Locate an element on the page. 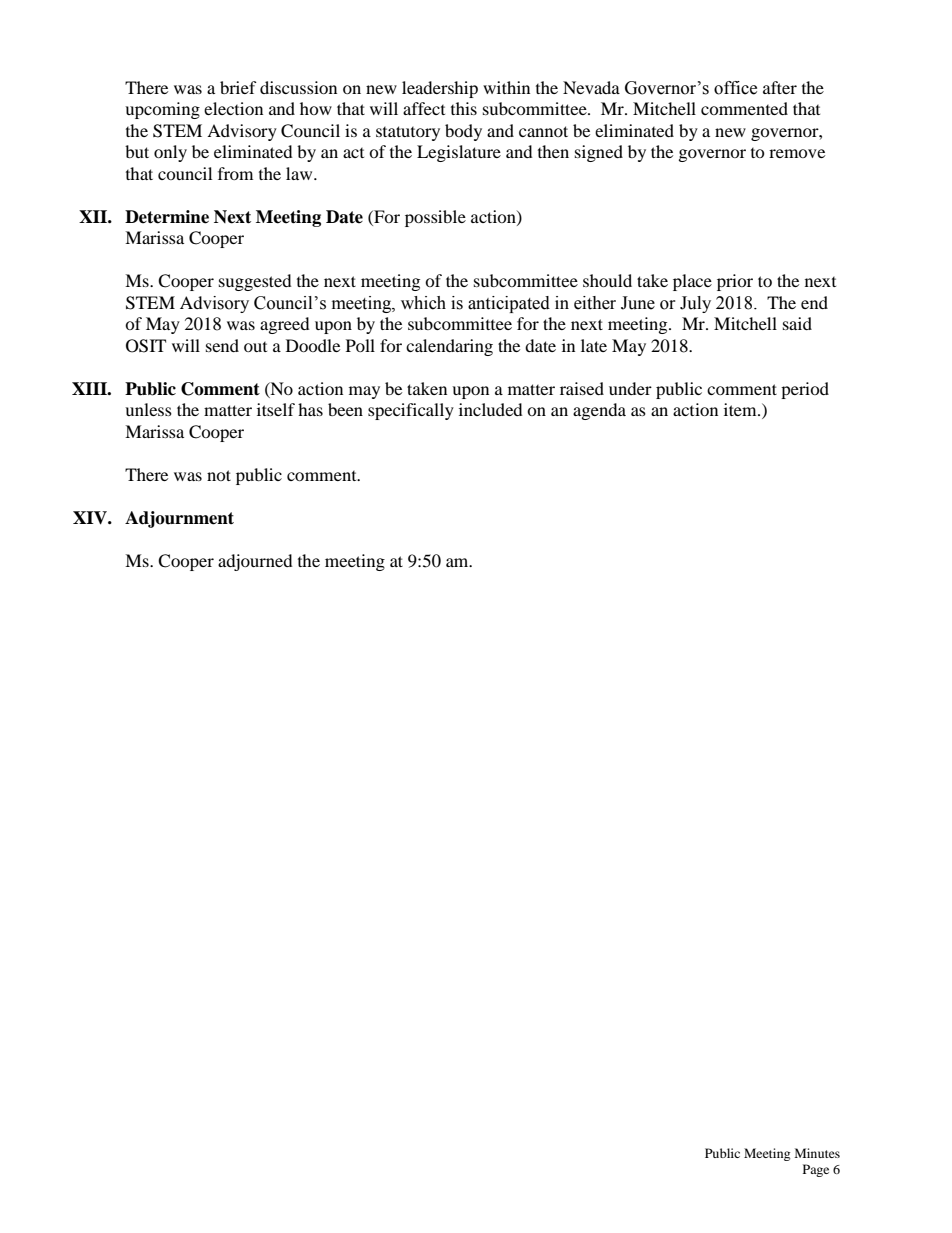 This document has height=1233, width=952. Adjournment is located at coordinates (179, 519).
